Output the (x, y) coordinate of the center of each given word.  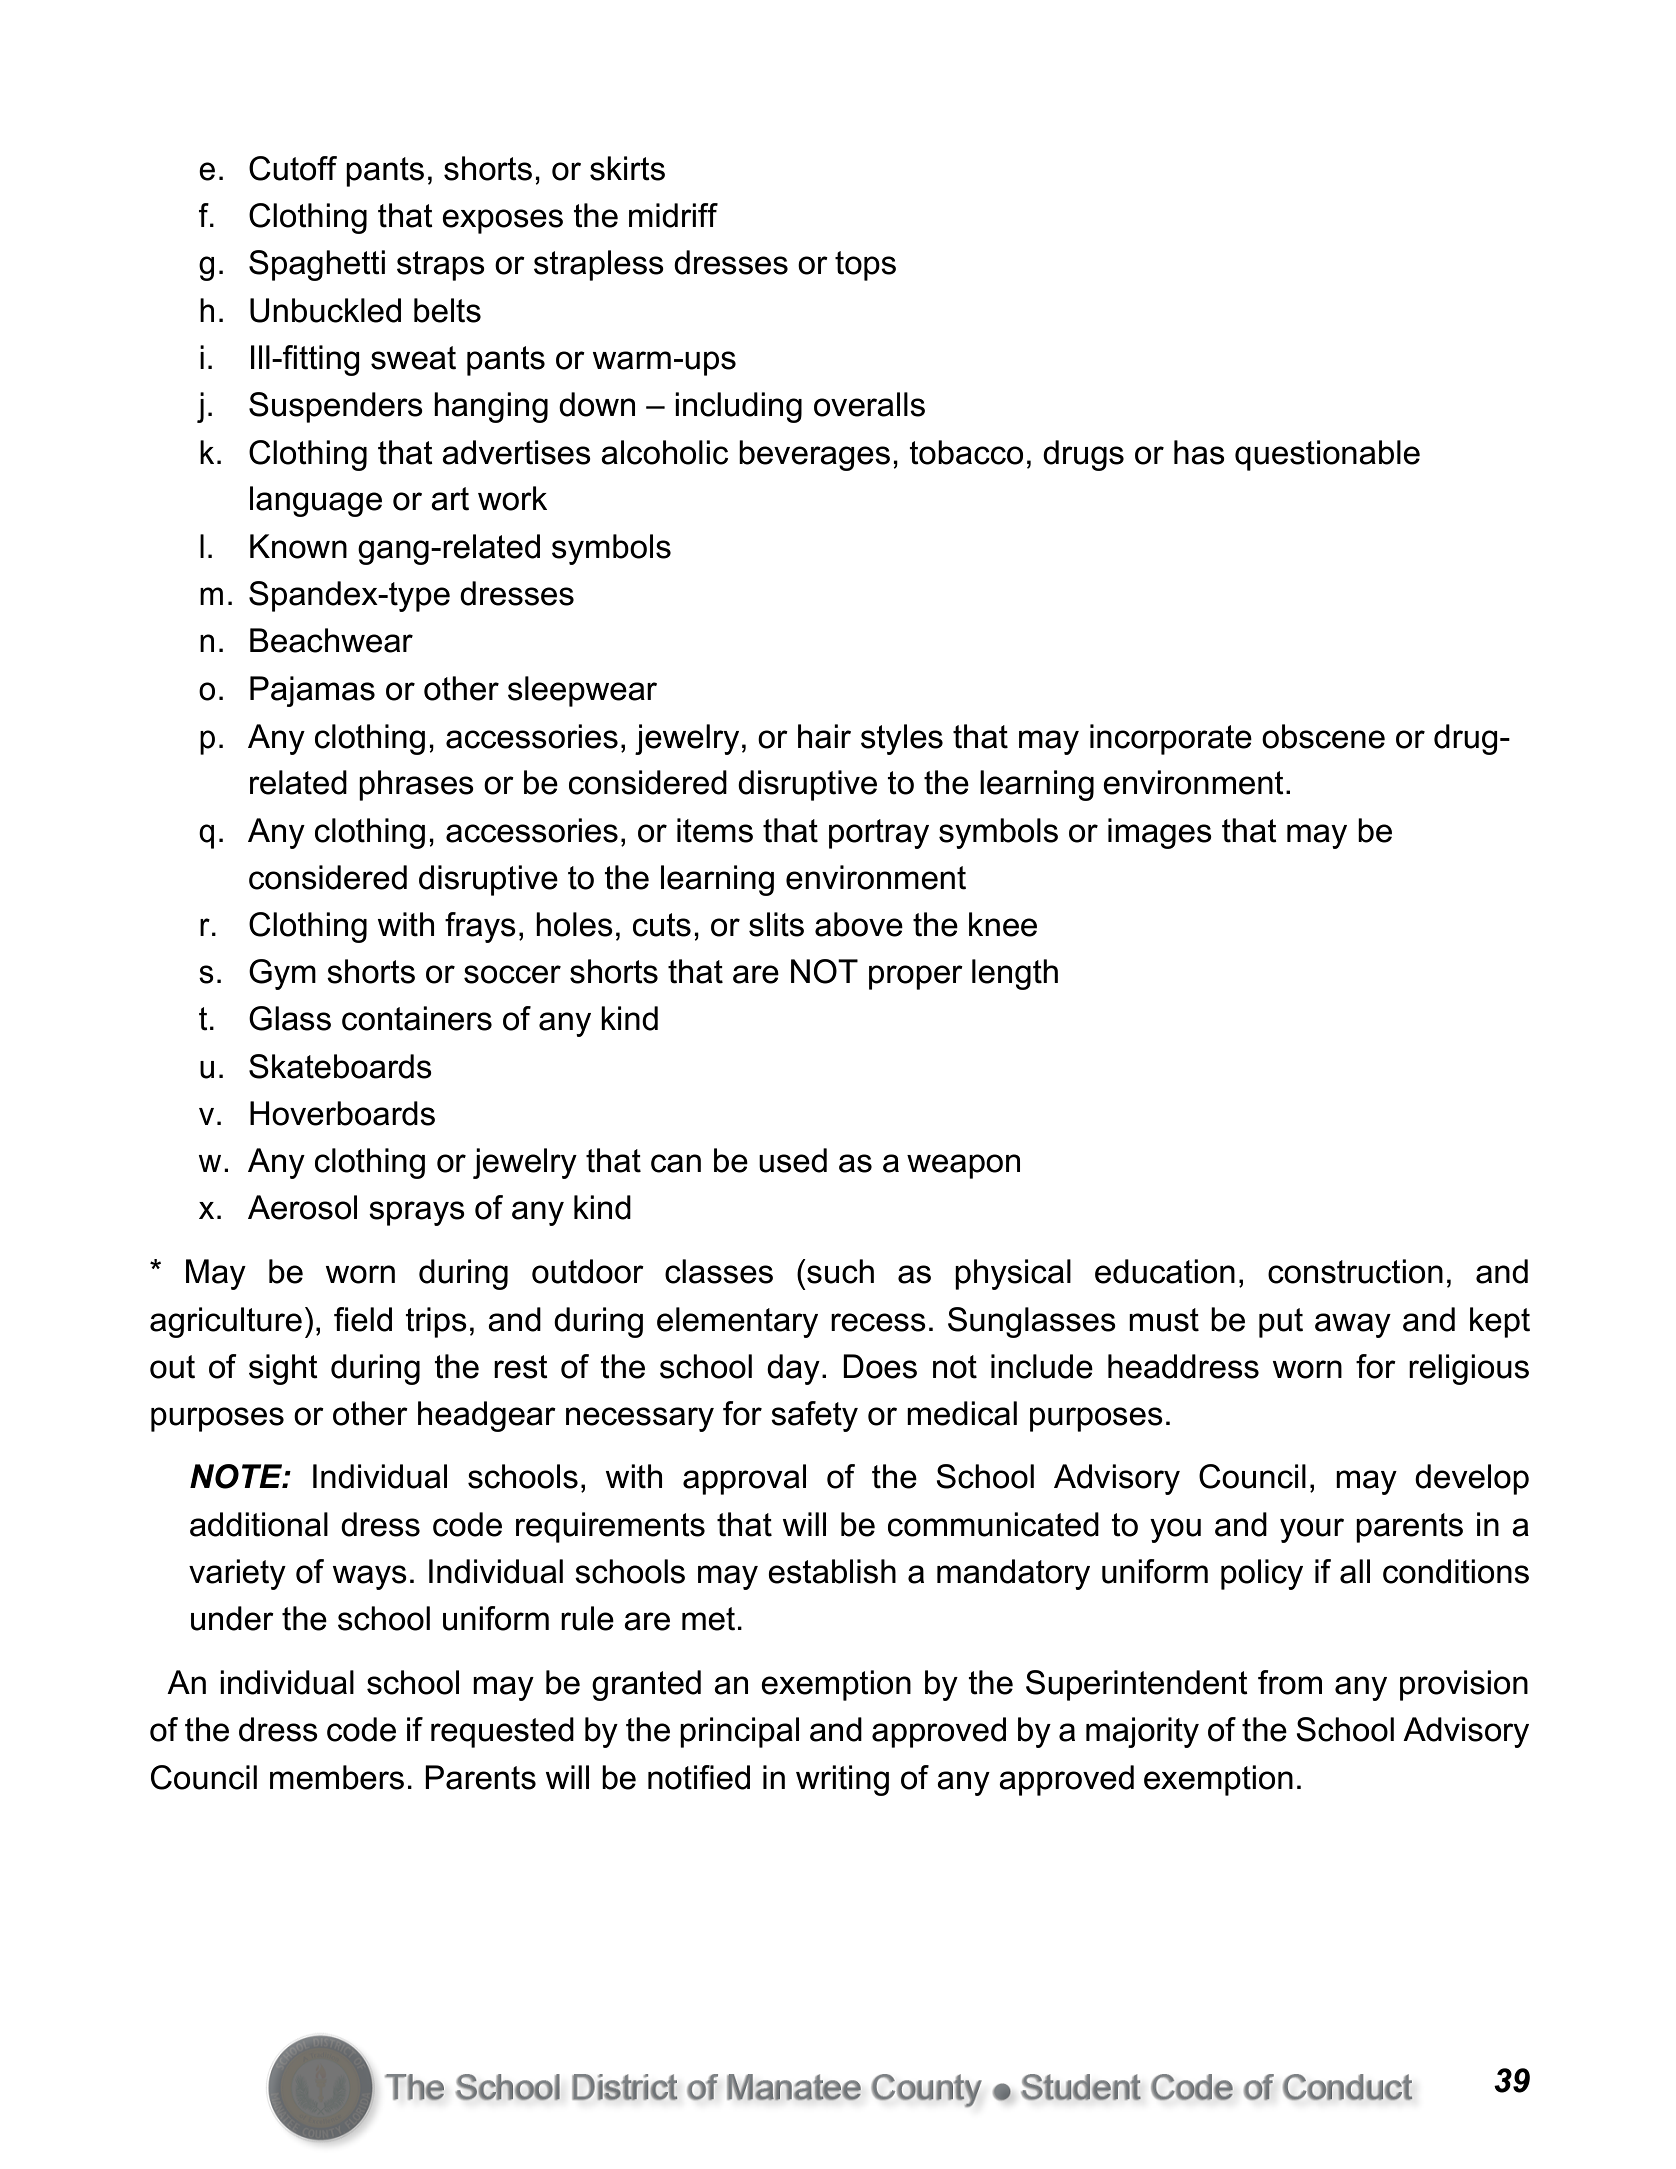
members (337, 1777)
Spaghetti (317, 265)
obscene (1323, 736)
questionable (1327, 455)
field (363, 1319)
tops (865, 266)
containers (417, 1018)
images (1160, 833)
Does (880, 1366)
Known (298, 546)
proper (916, 977)
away (1353, 1325)
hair (824, 736)
